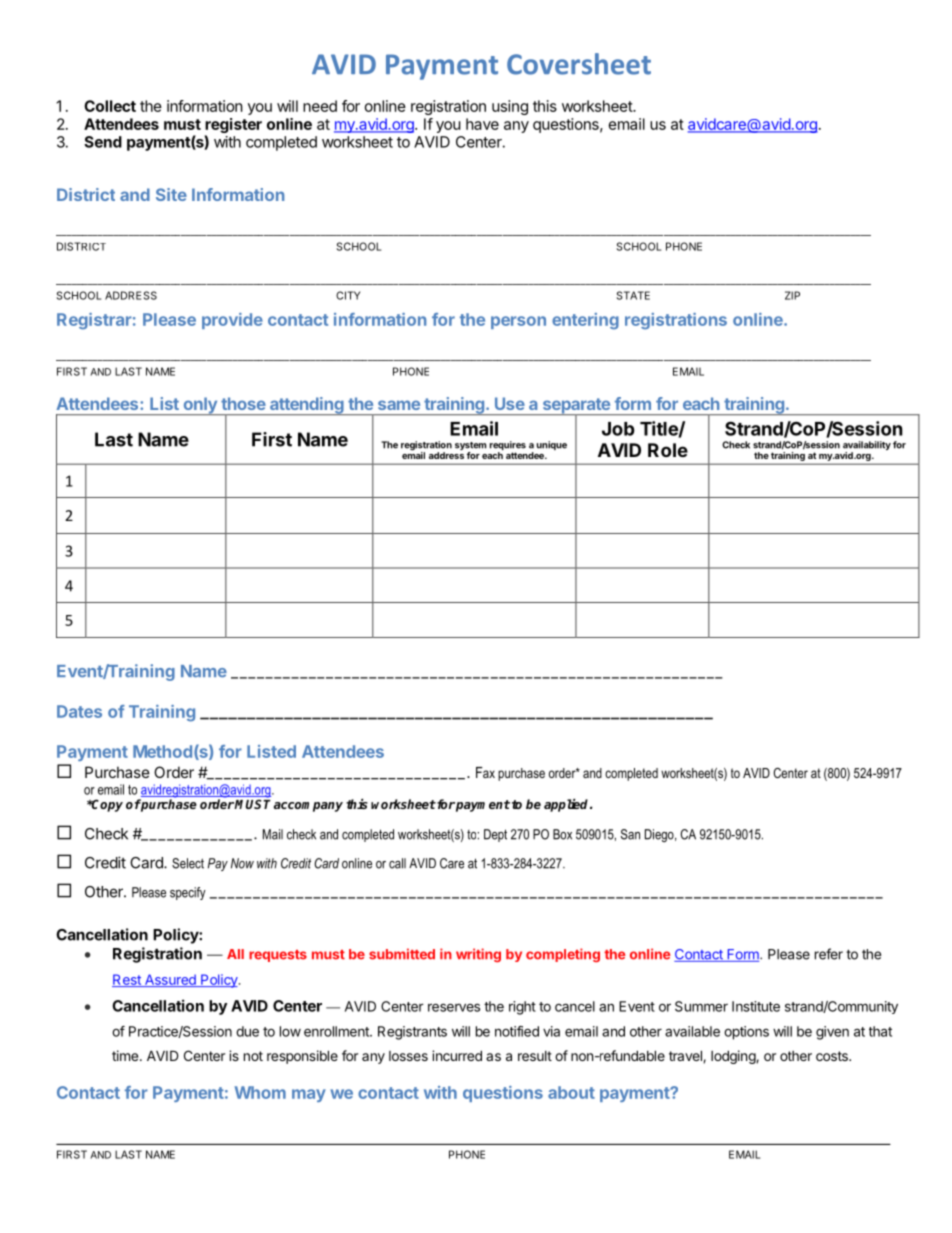 This screenshot has width=952, height=1233. I want to click on incurred, so click(457, 1055).
